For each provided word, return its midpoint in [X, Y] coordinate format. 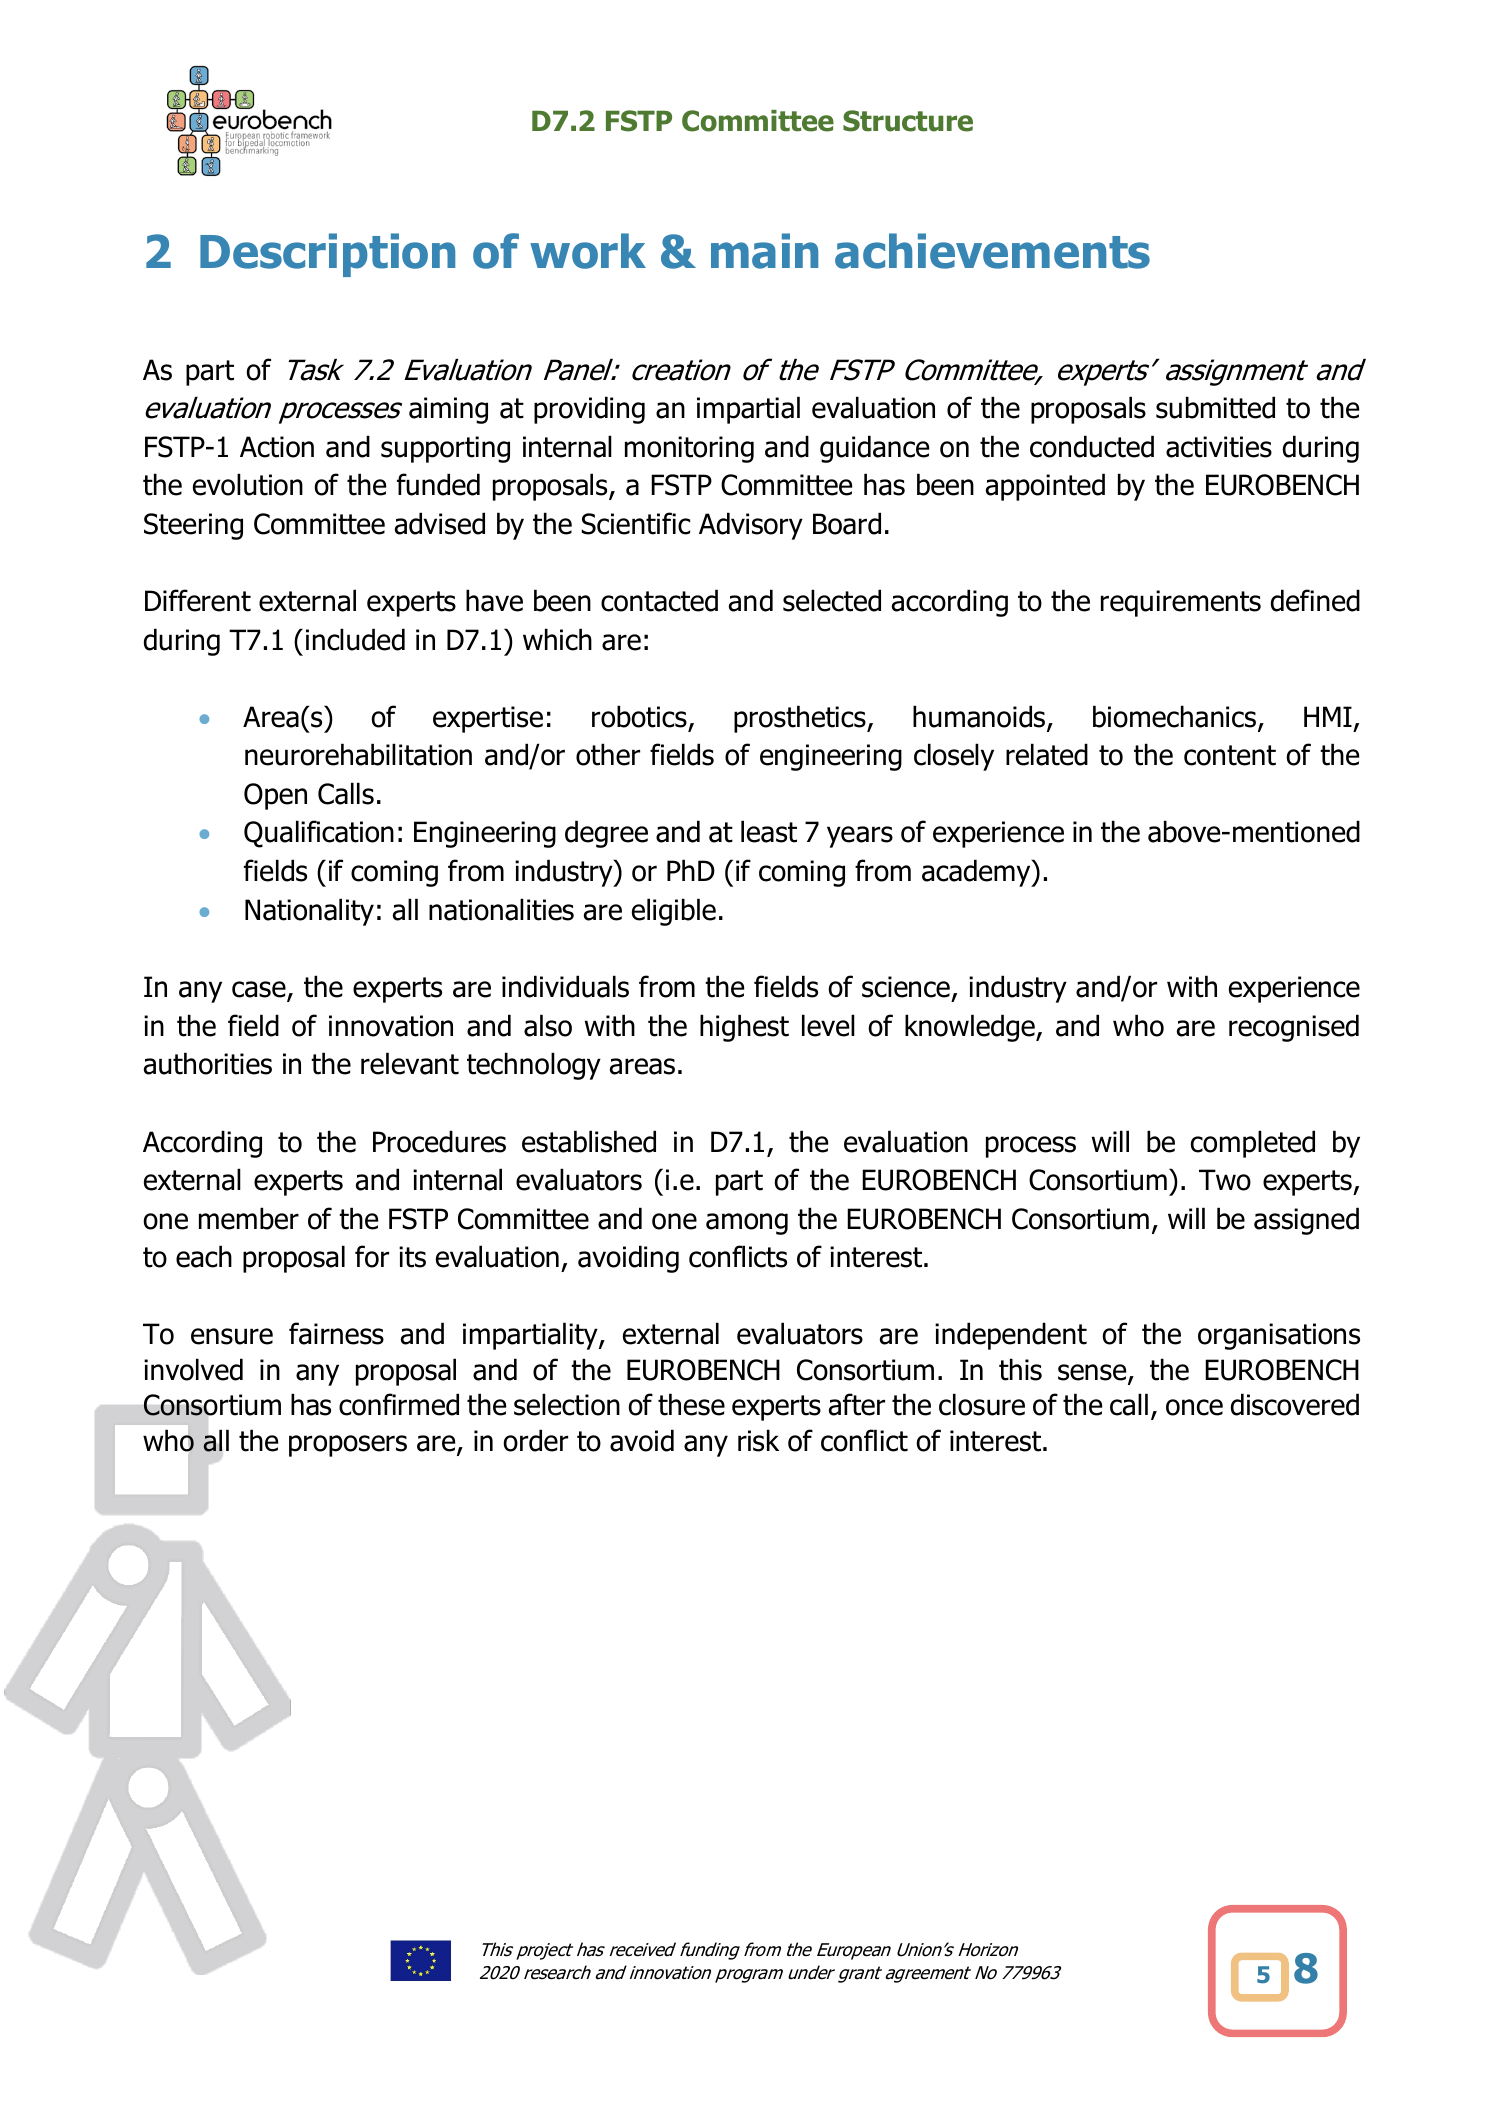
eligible [674, 912]
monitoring [689, 449]
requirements [1181, 603]
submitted [1215, 407]
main [764, 251]
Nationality [309, 912]
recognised [1294, 1028]
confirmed [399, 1404]
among [747, 1224]
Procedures [439, 1141]
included [355, 639]
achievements [992, 251]
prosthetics [801, 719]
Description [327, 255]
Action [277, 447]
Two [1225, 1180]
